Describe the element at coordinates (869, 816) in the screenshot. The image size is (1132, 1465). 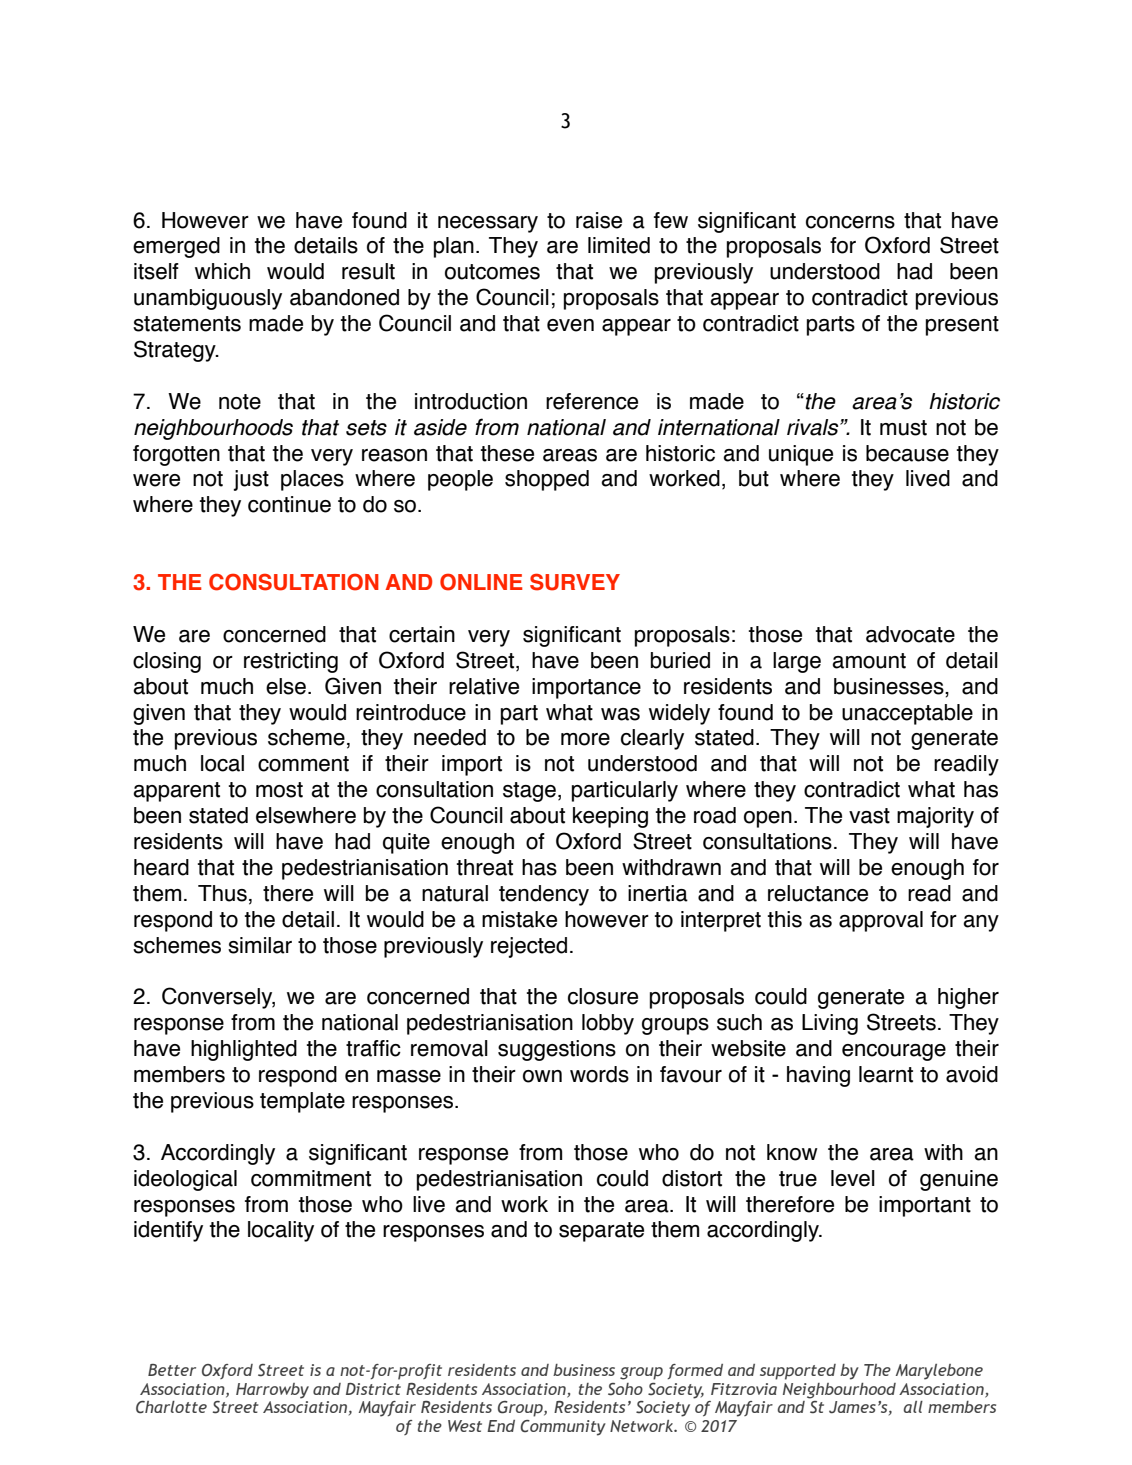
I see `vast` at that location.
